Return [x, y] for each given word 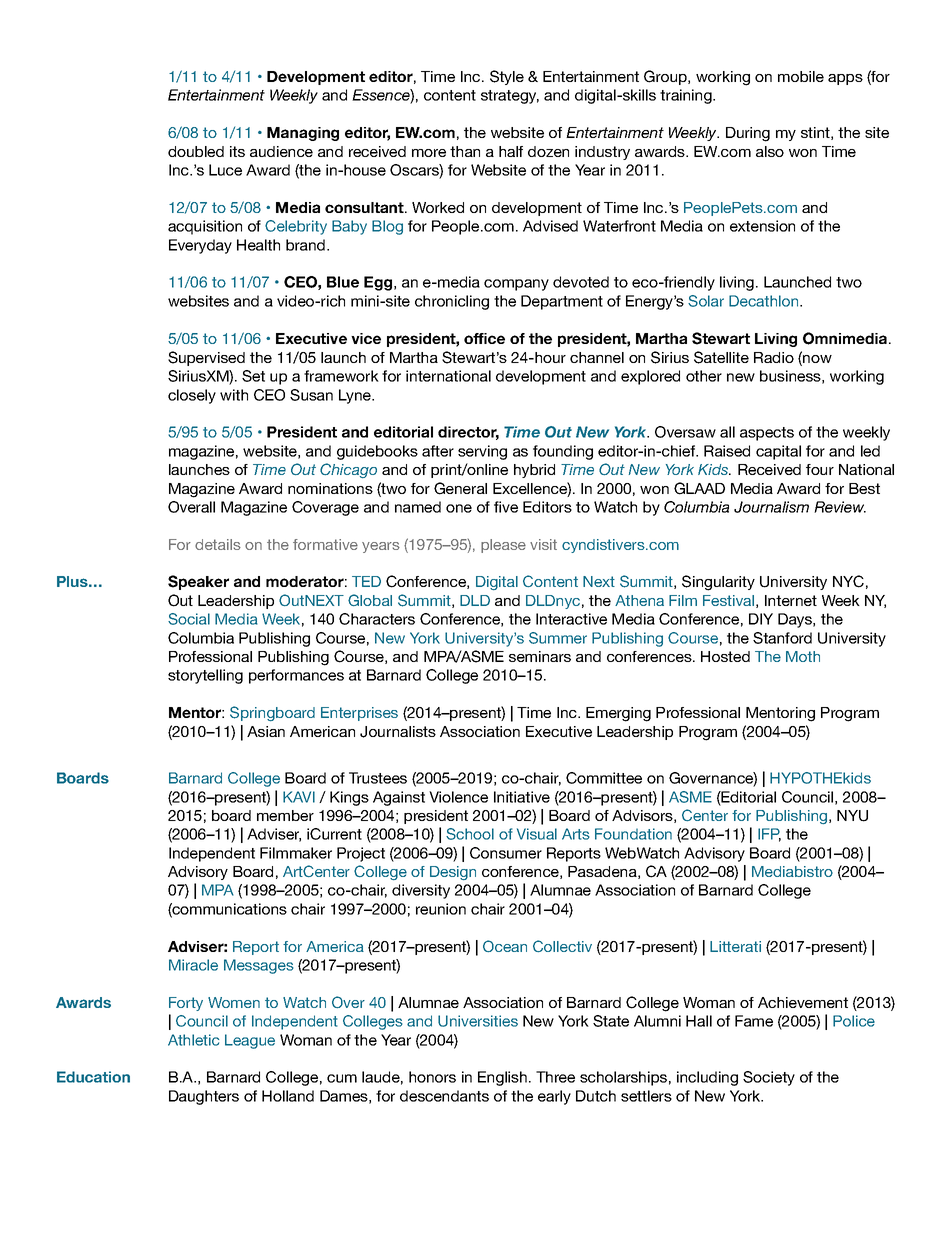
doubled [196, 151]
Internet [791, 600]
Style [507, 77]
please [503, 546]
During [748, 134]
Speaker [198, 582]
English [502, 1078]
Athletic [193, 1040]
